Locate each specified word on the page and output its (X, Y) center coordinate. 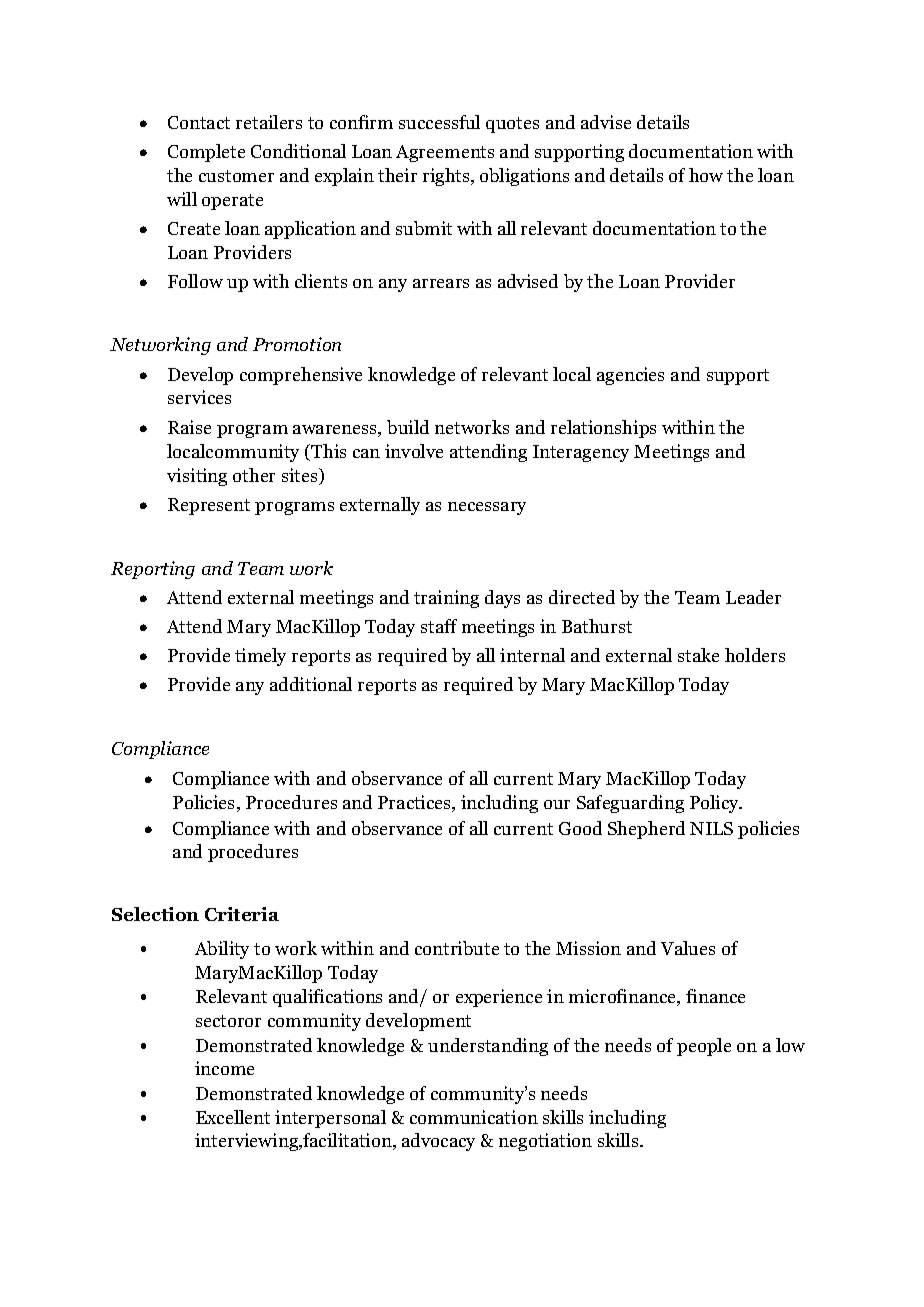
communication (474, 1117)
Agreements (445, 153)
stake (698, 655)
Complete (206, 153)
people (704, 1047)
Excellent (233, 1117)
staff (439, 626)
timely (260, 657)
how (706, 175)
